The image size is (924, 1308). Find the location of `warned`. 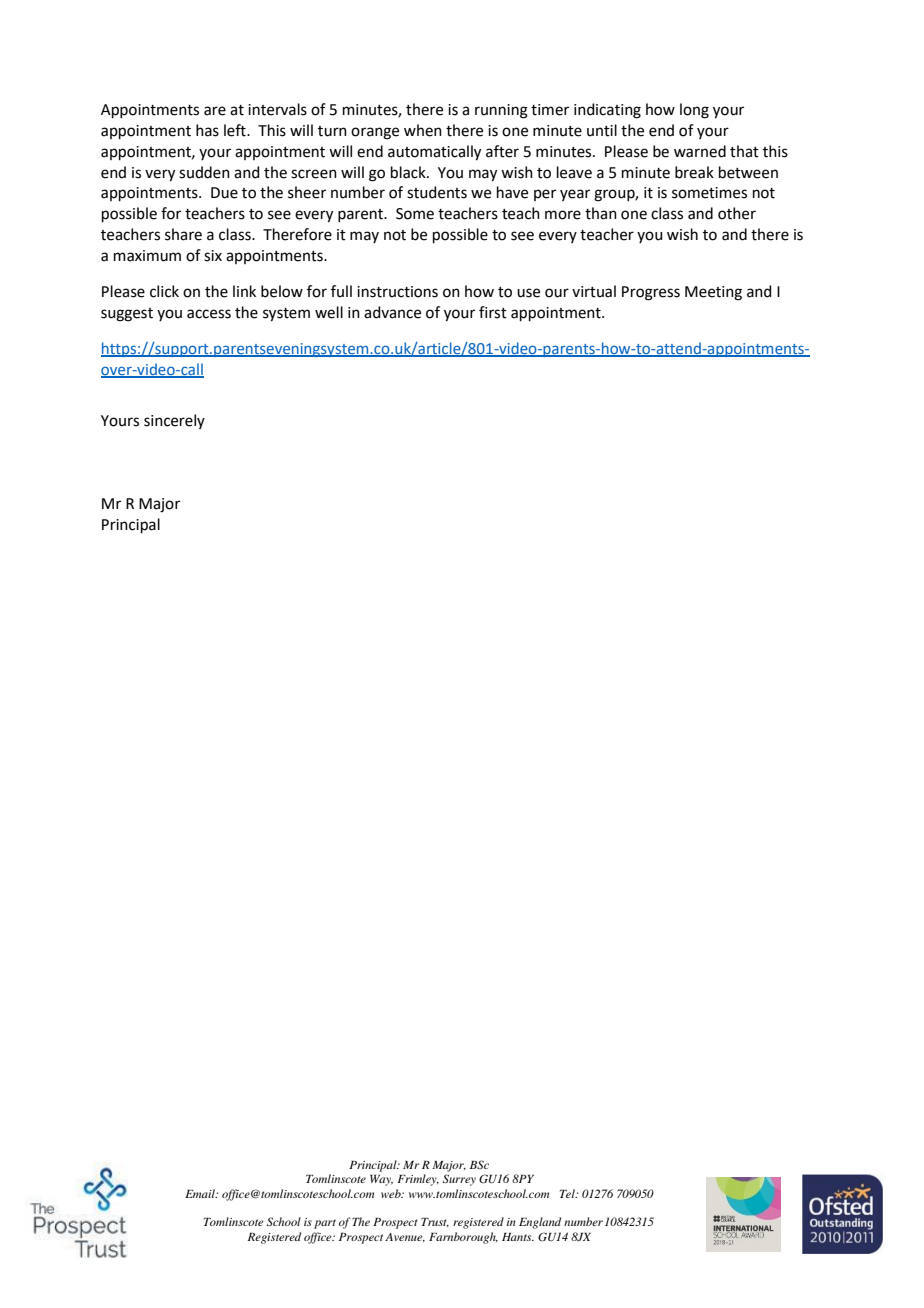

warned is located at coordinates (700, 151).
